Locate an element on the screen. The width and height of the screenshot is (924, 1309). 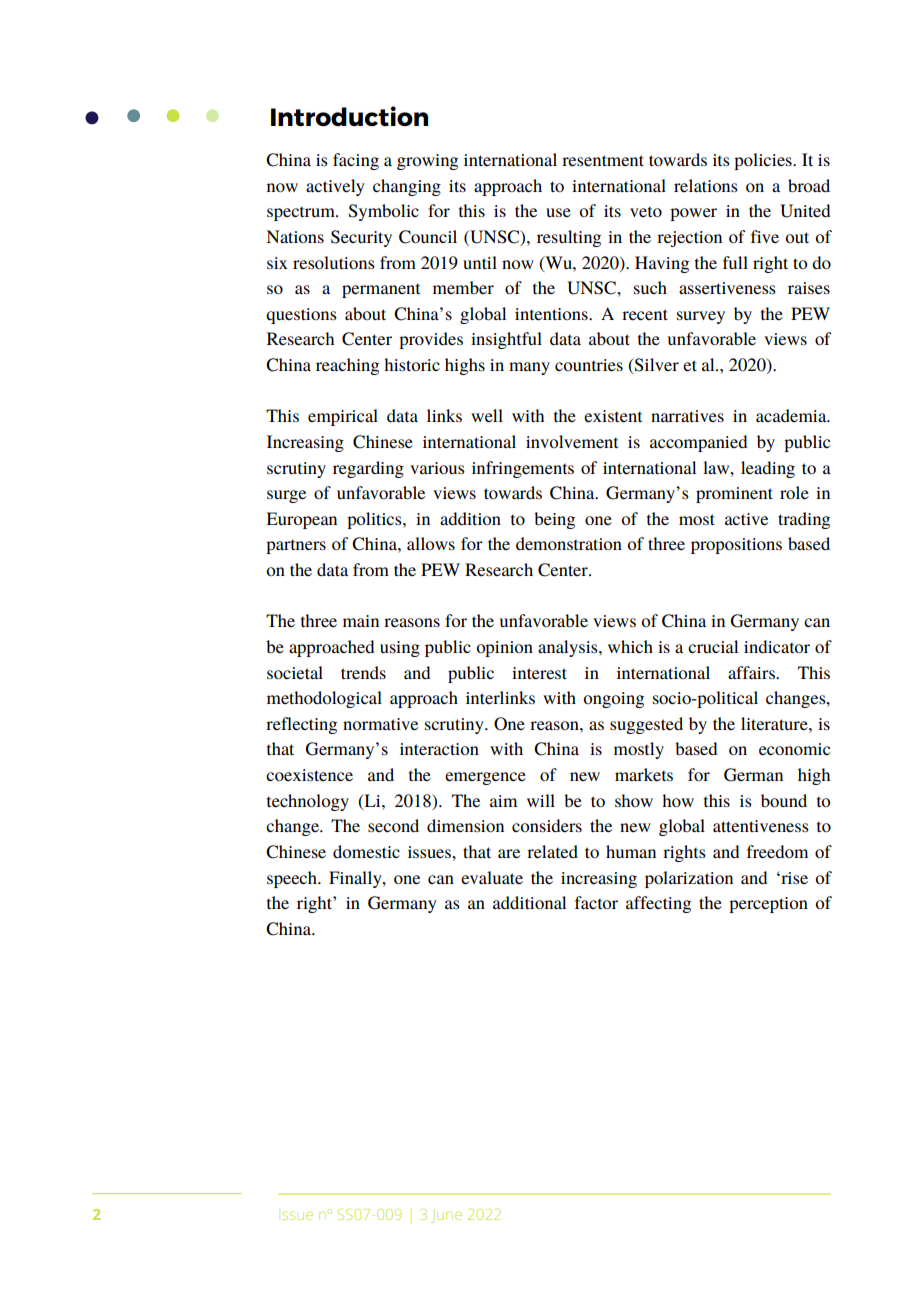
policies is located at coordinates (764, 161).
